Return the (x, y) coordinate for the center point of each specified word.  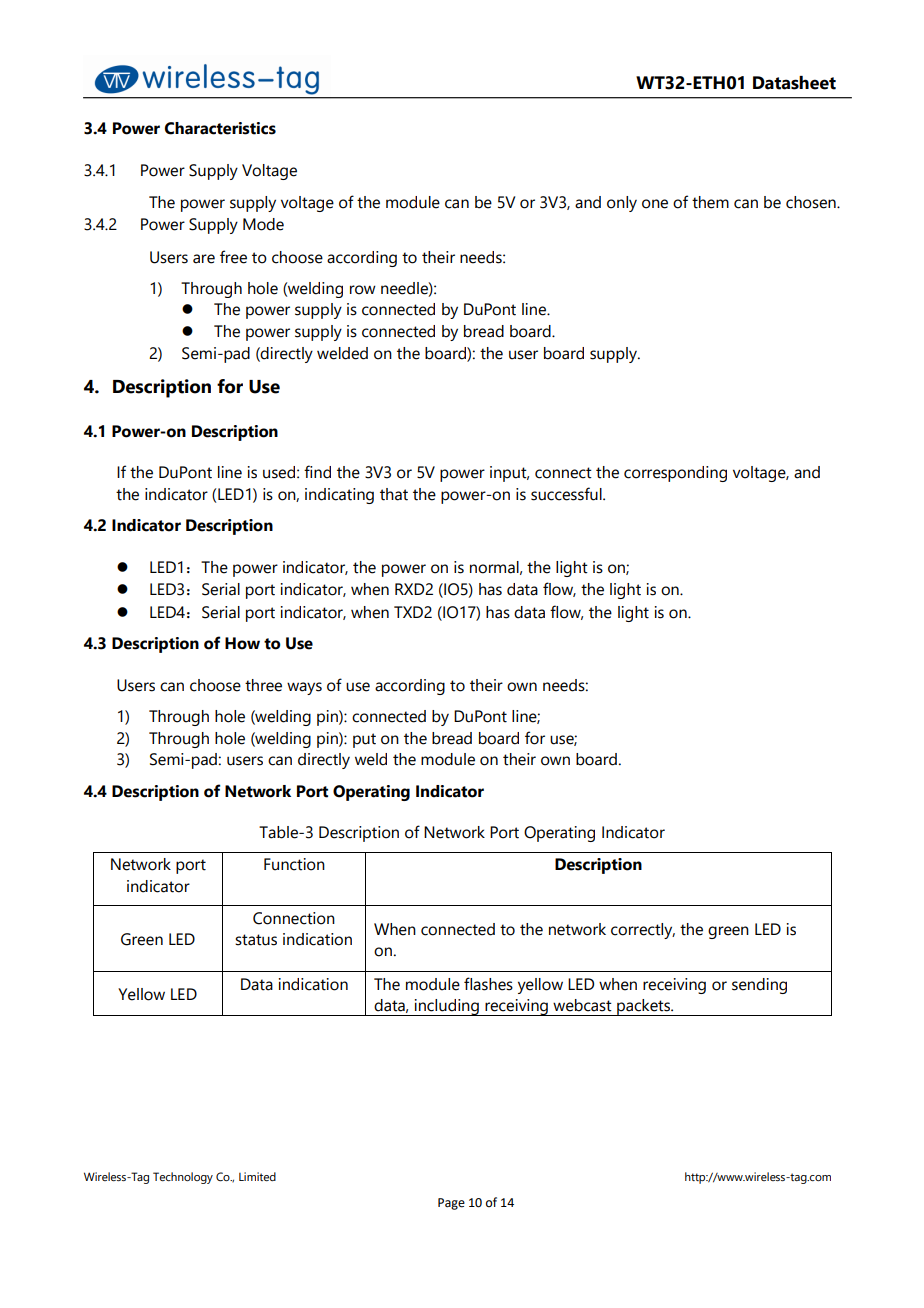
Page (451, 1204)
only (622, 204)
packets (643, 1007)
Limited (257, 1176)
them (710, 202)
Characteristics (220, 128)
